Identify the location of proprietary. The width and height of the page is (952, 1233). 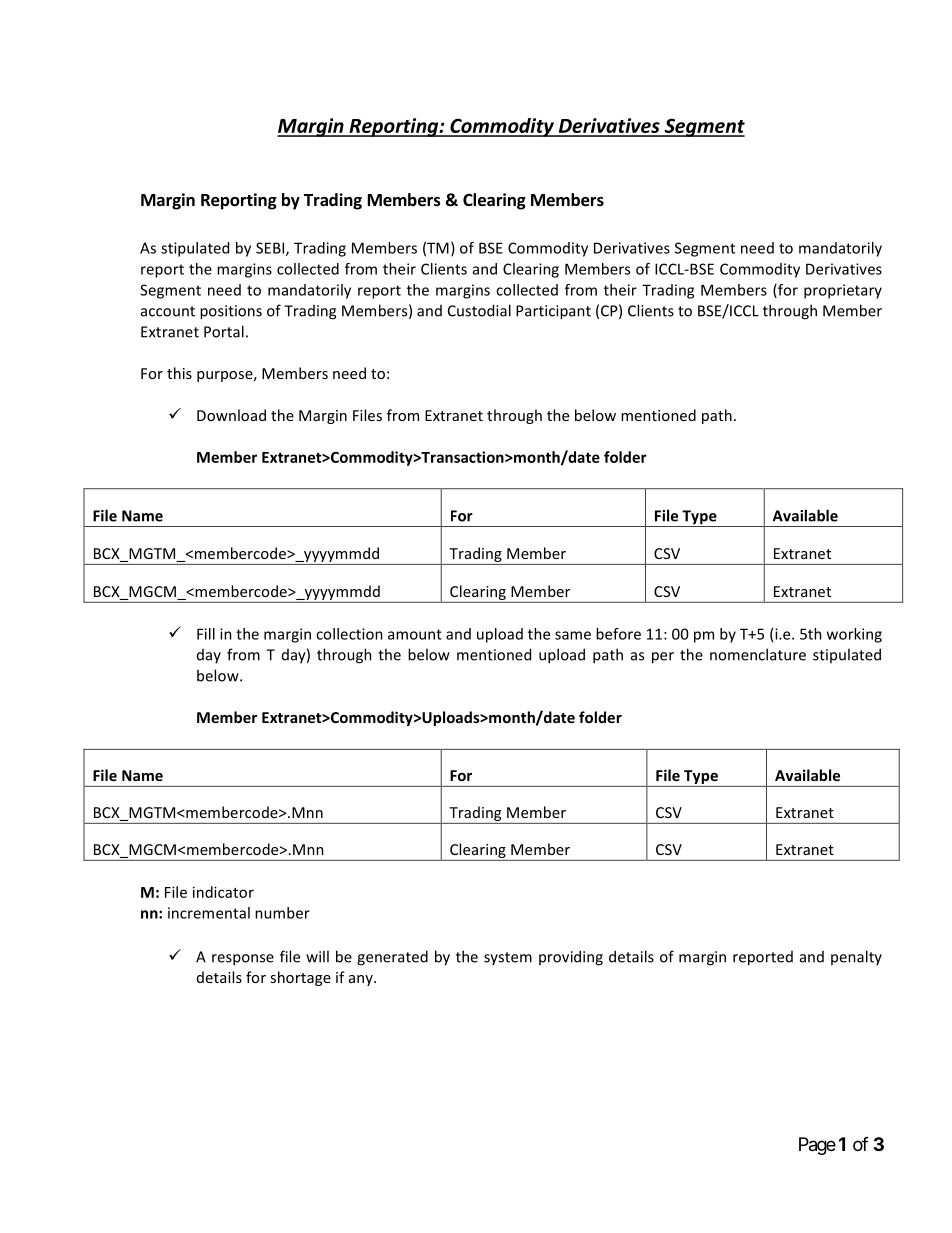
(843, 291).
